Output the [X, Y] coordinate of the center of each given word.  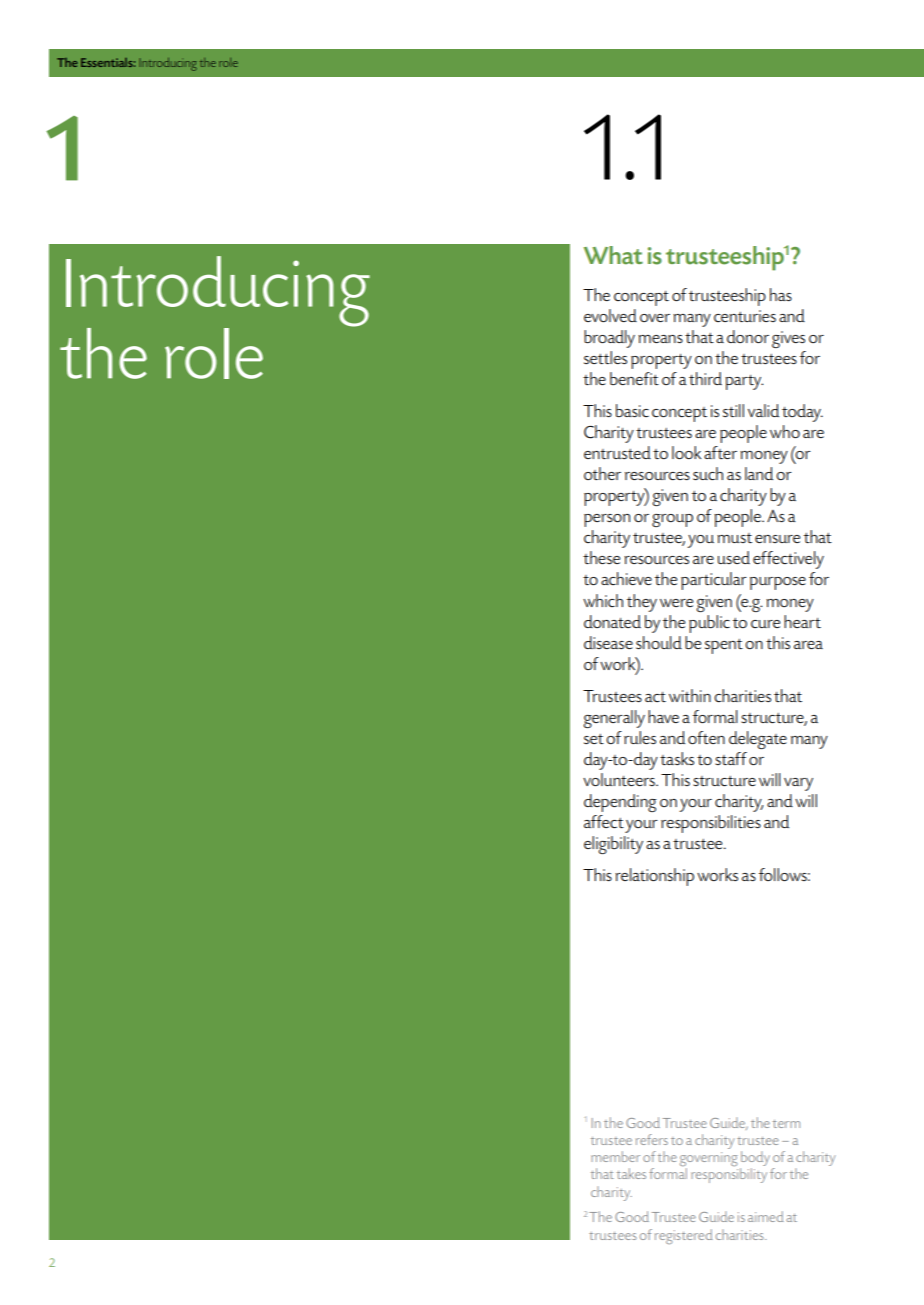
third [705, 378]
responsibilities [711, 824]
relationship [654, 877]
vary [798, 784]
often [706, 737]
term [786, 1124]
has [781, 294]
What [613, 255]
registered [684, 1236]
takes [631, 1173]
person [607, 520]
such [708, 473]
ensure [777, 539]
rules [640, 737]
